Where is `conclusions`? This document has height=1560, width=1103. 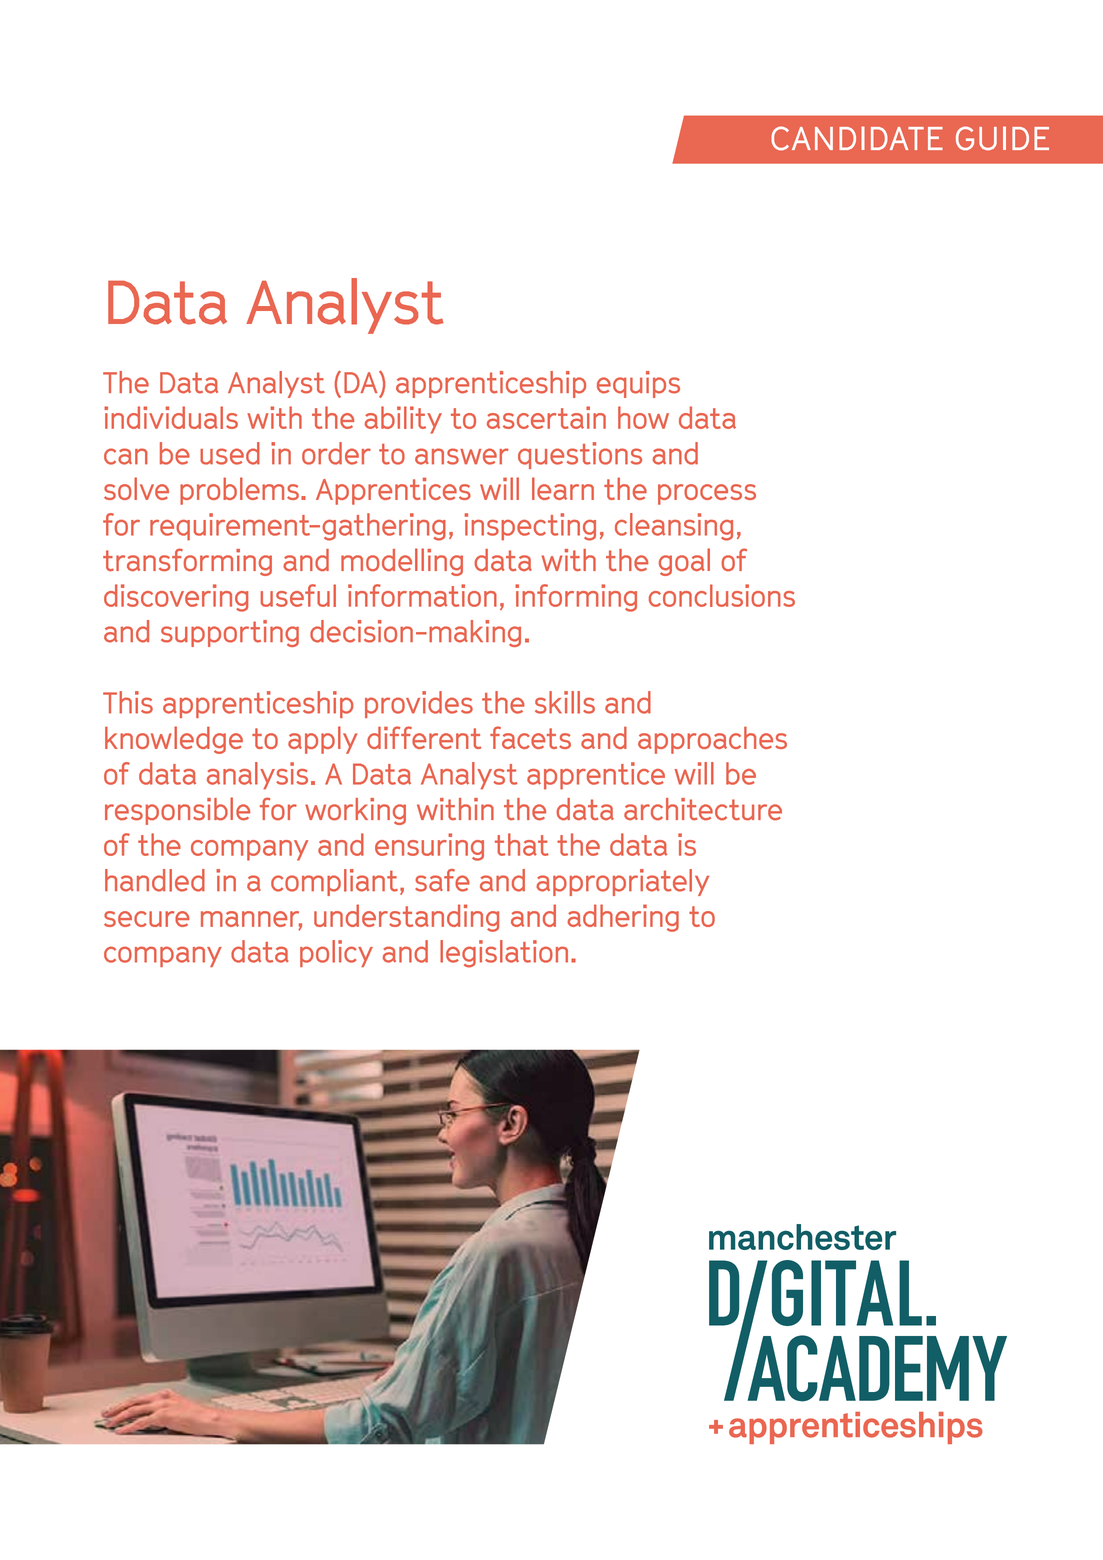 conclusions is located at coordinates (722, 595).
